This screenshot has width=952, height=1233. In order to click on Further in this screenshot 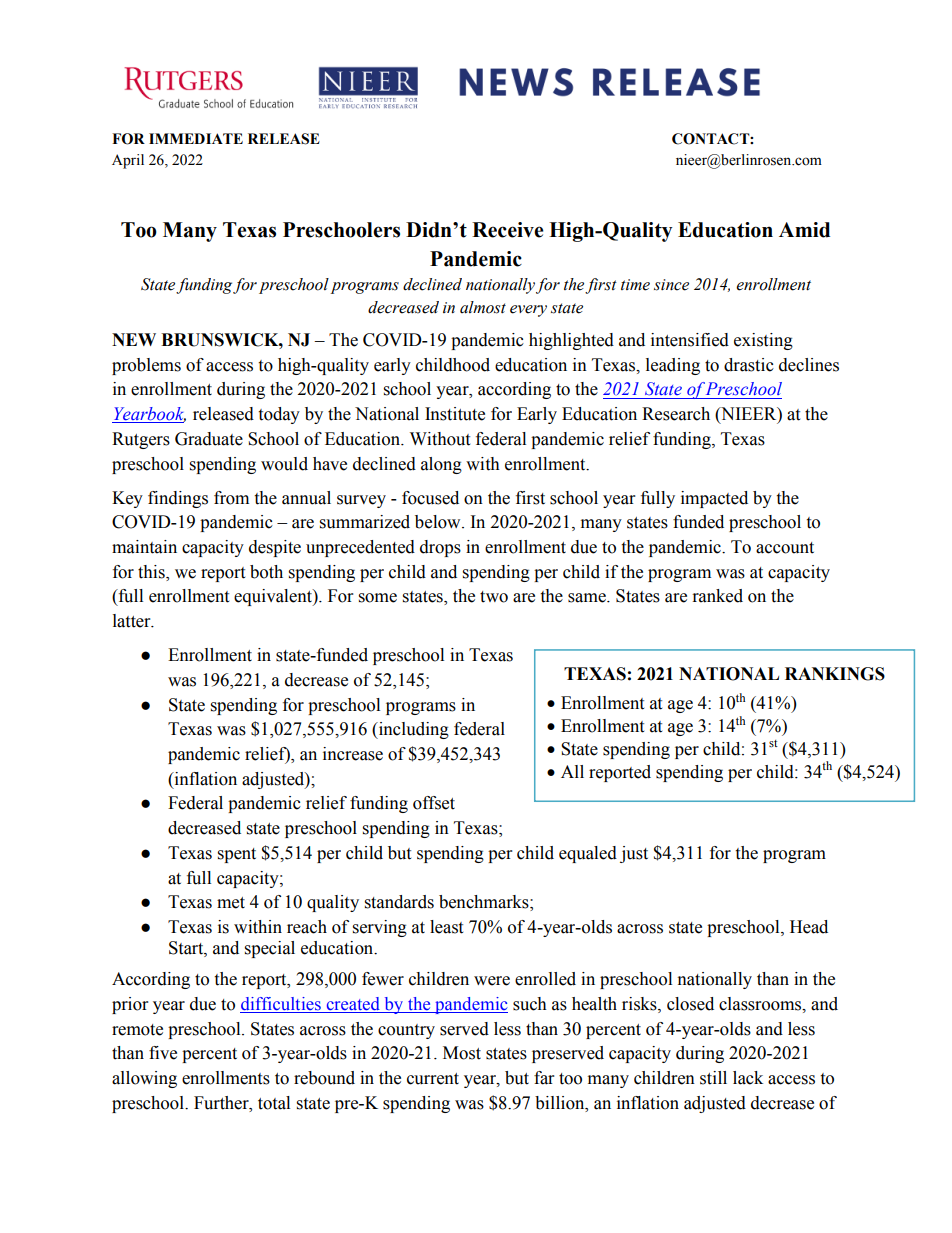, I will do `click(222, 1103)`.
